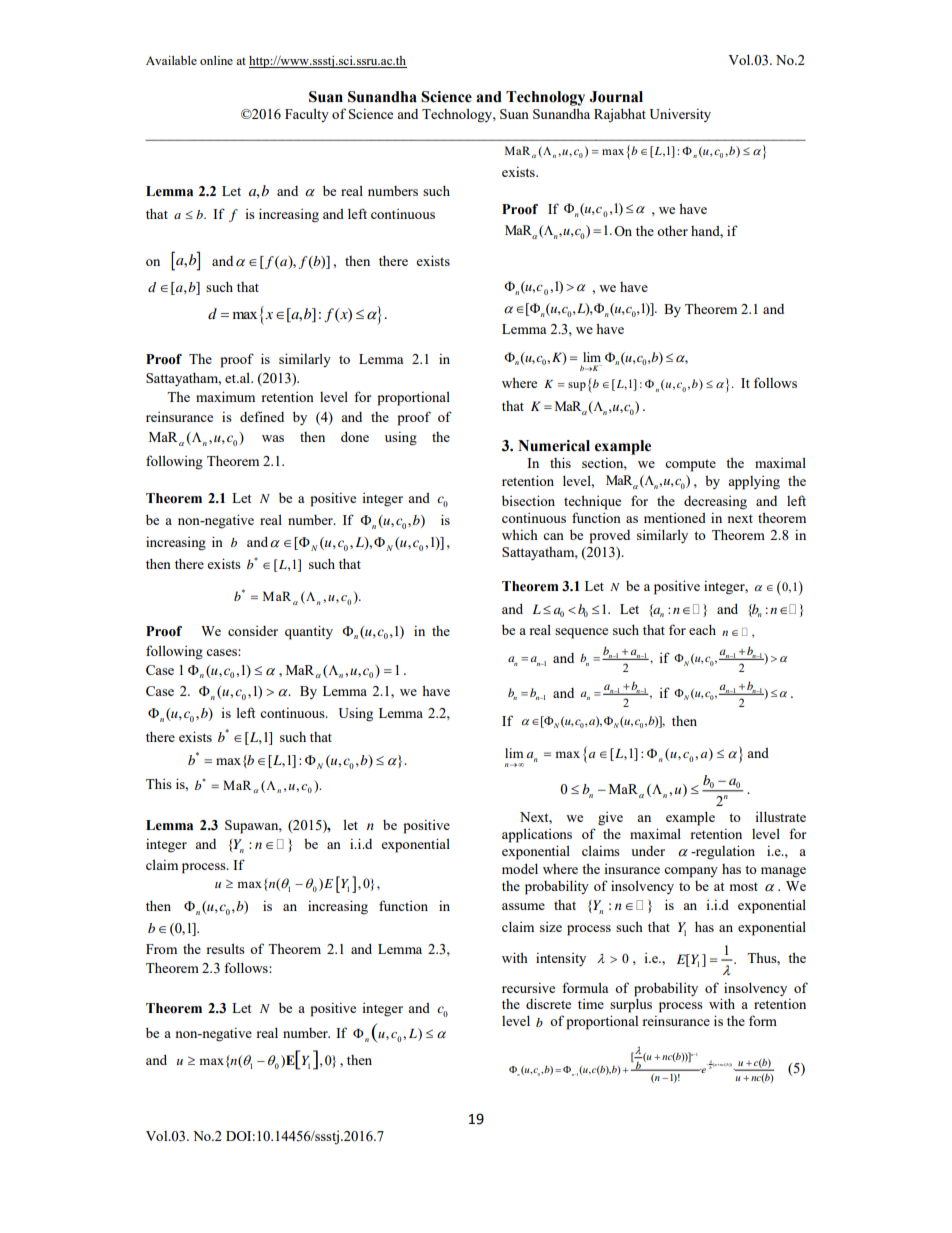 The image size is (952, 1233). What do you see at coordinates (680, 115) in the image?
I see `University` at bounding box center [680, 115].
